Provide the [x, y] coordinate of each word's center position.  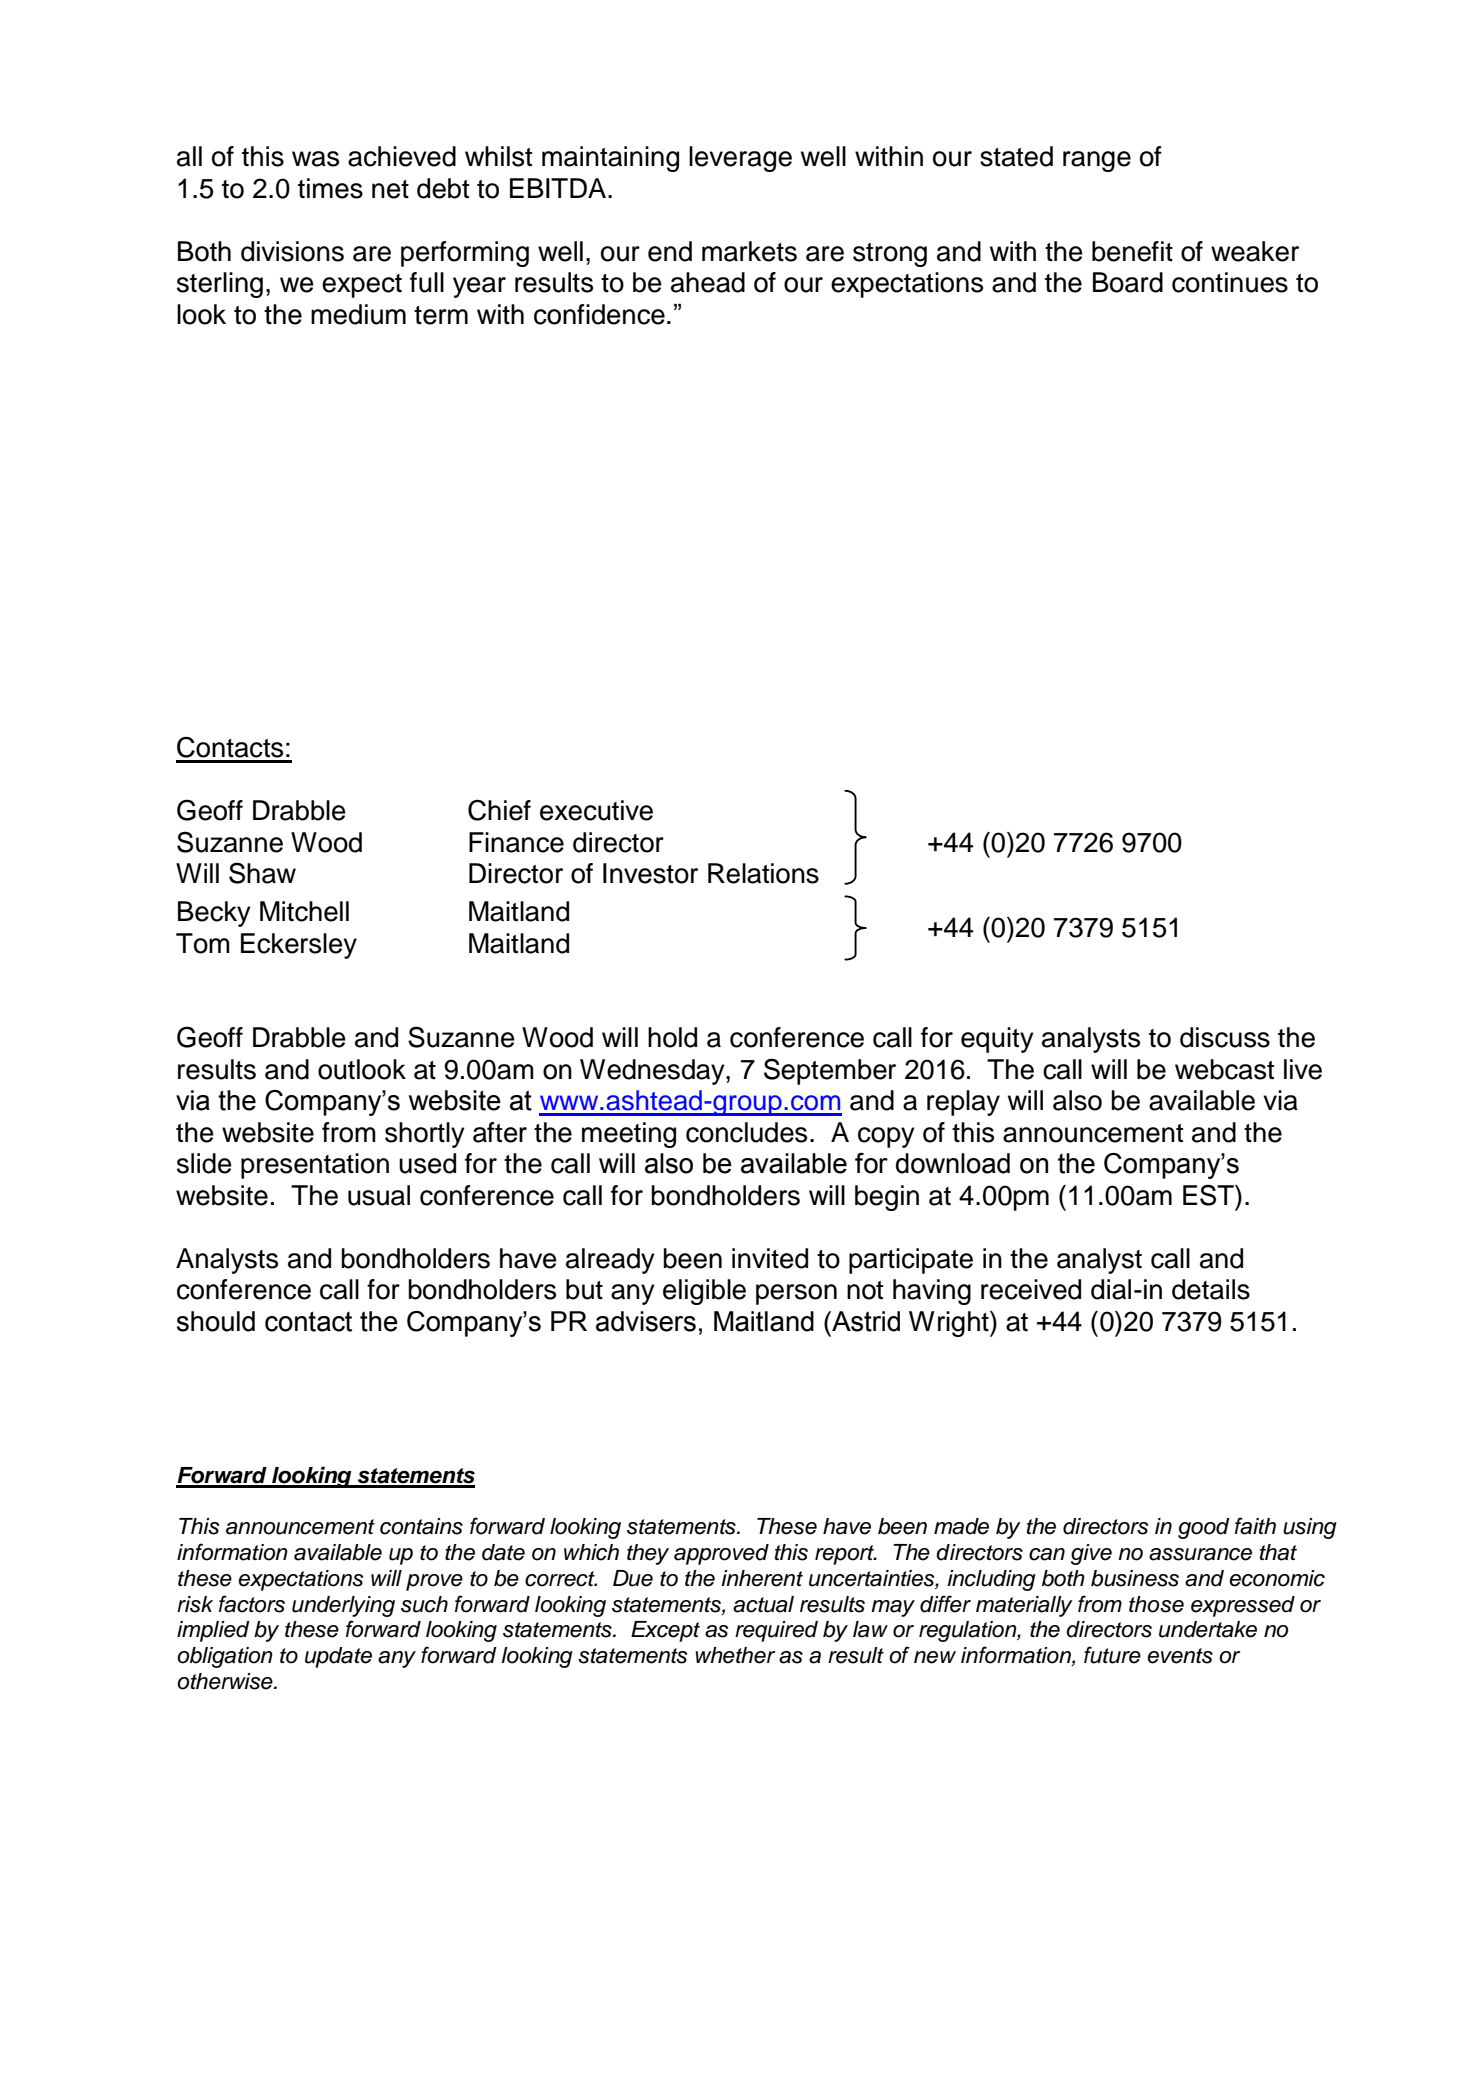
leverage [740, 159]
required [776, 1631]
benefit [1132, 251]
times [330, 188]
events [1180, 1656]
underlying [343, 1606]
